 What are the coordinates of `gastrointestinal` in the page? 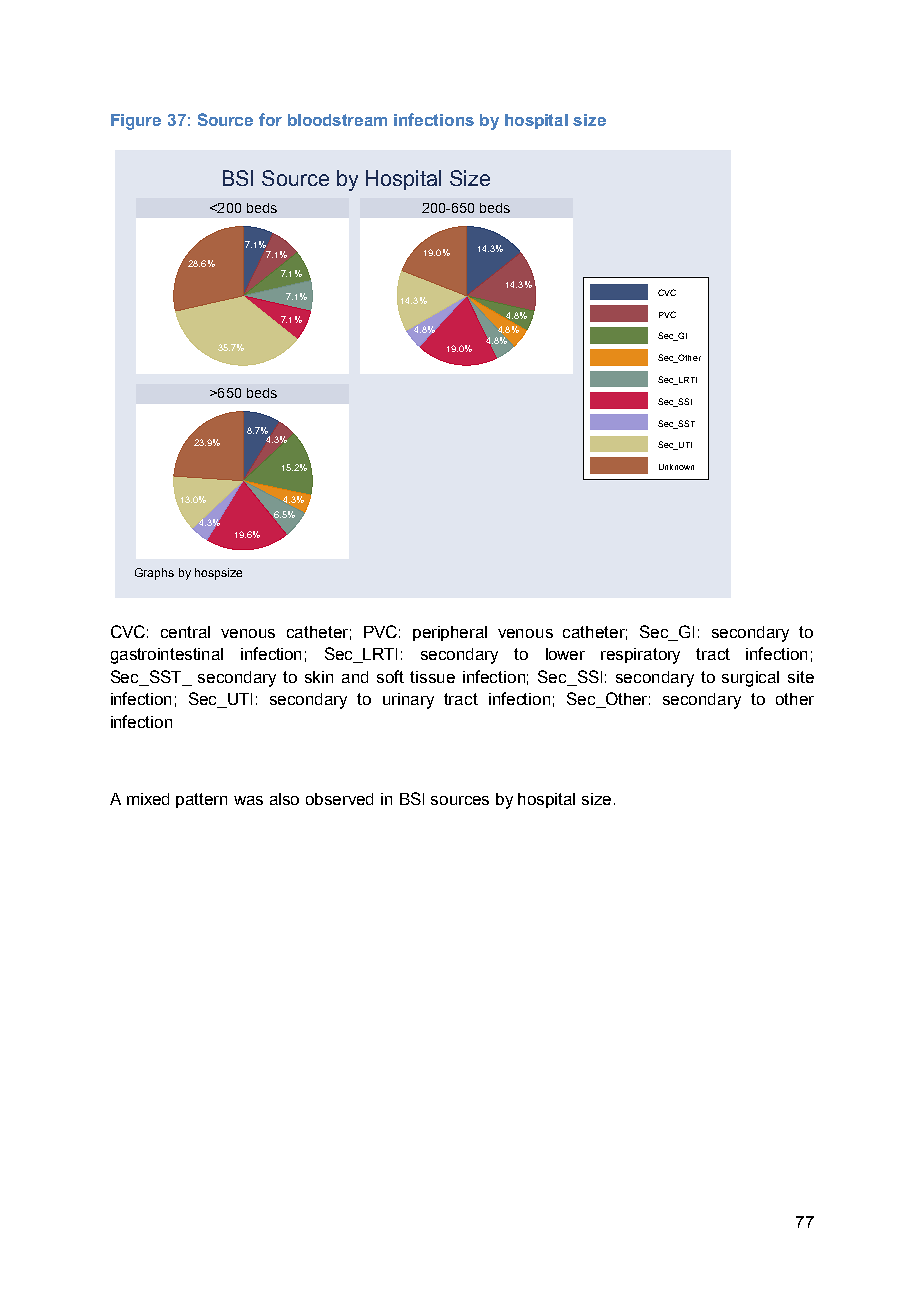 It's located at (167, 656).
